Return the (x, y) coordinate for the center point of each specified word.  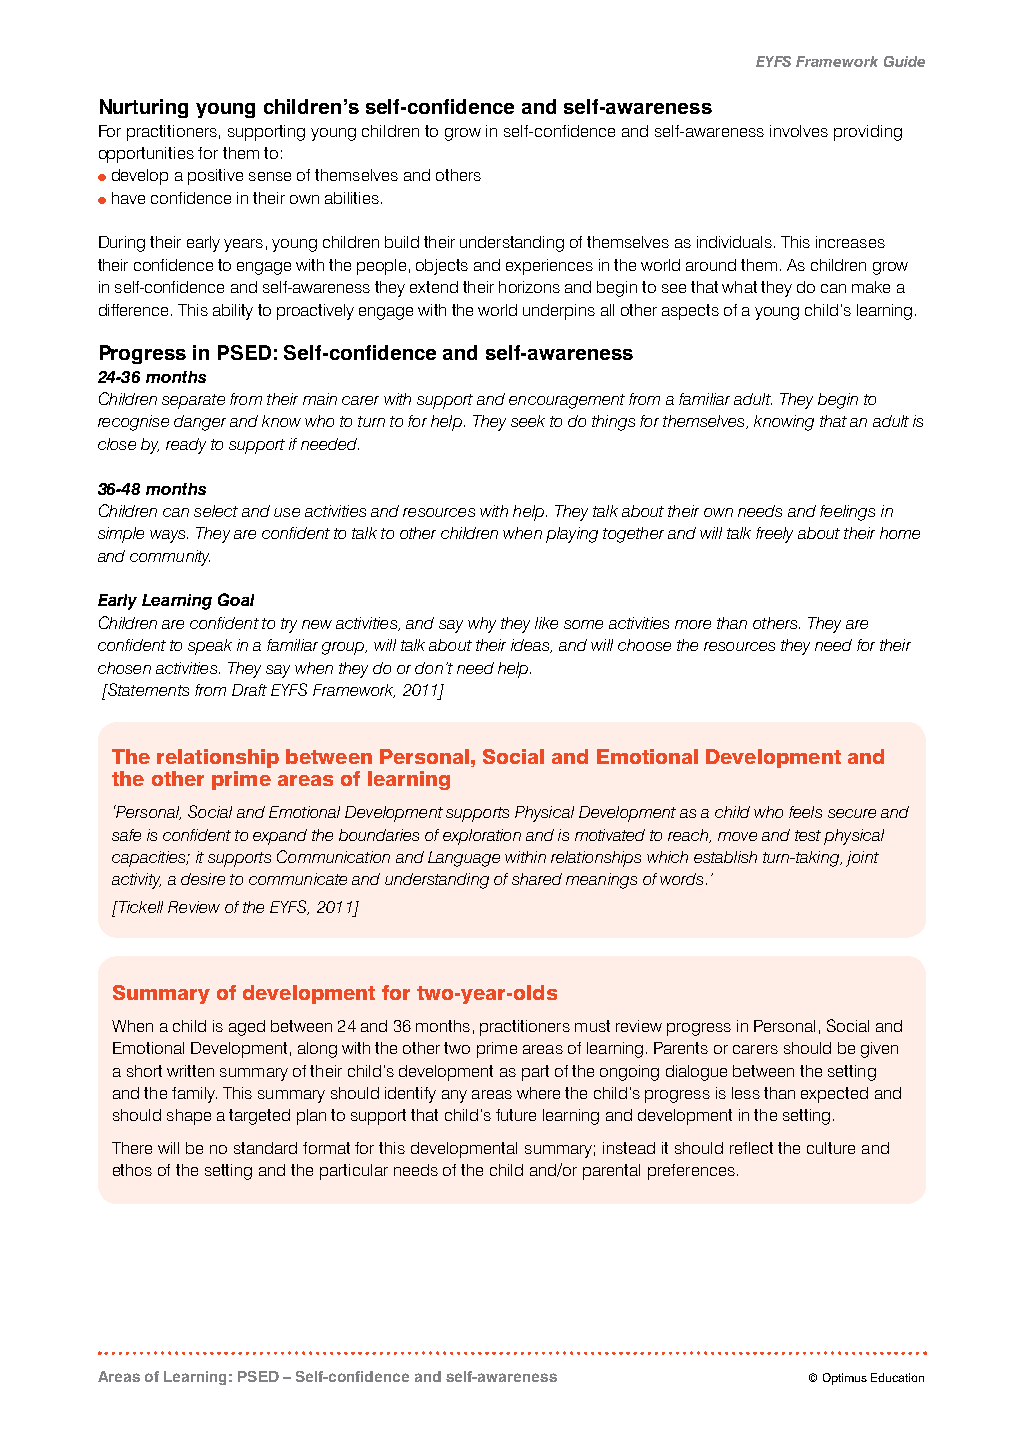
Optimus (845, 1379)
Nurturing (144, 108)
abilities (352, 198)
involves (799, 131)
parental (611, 1172)
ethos (132, 1170)
